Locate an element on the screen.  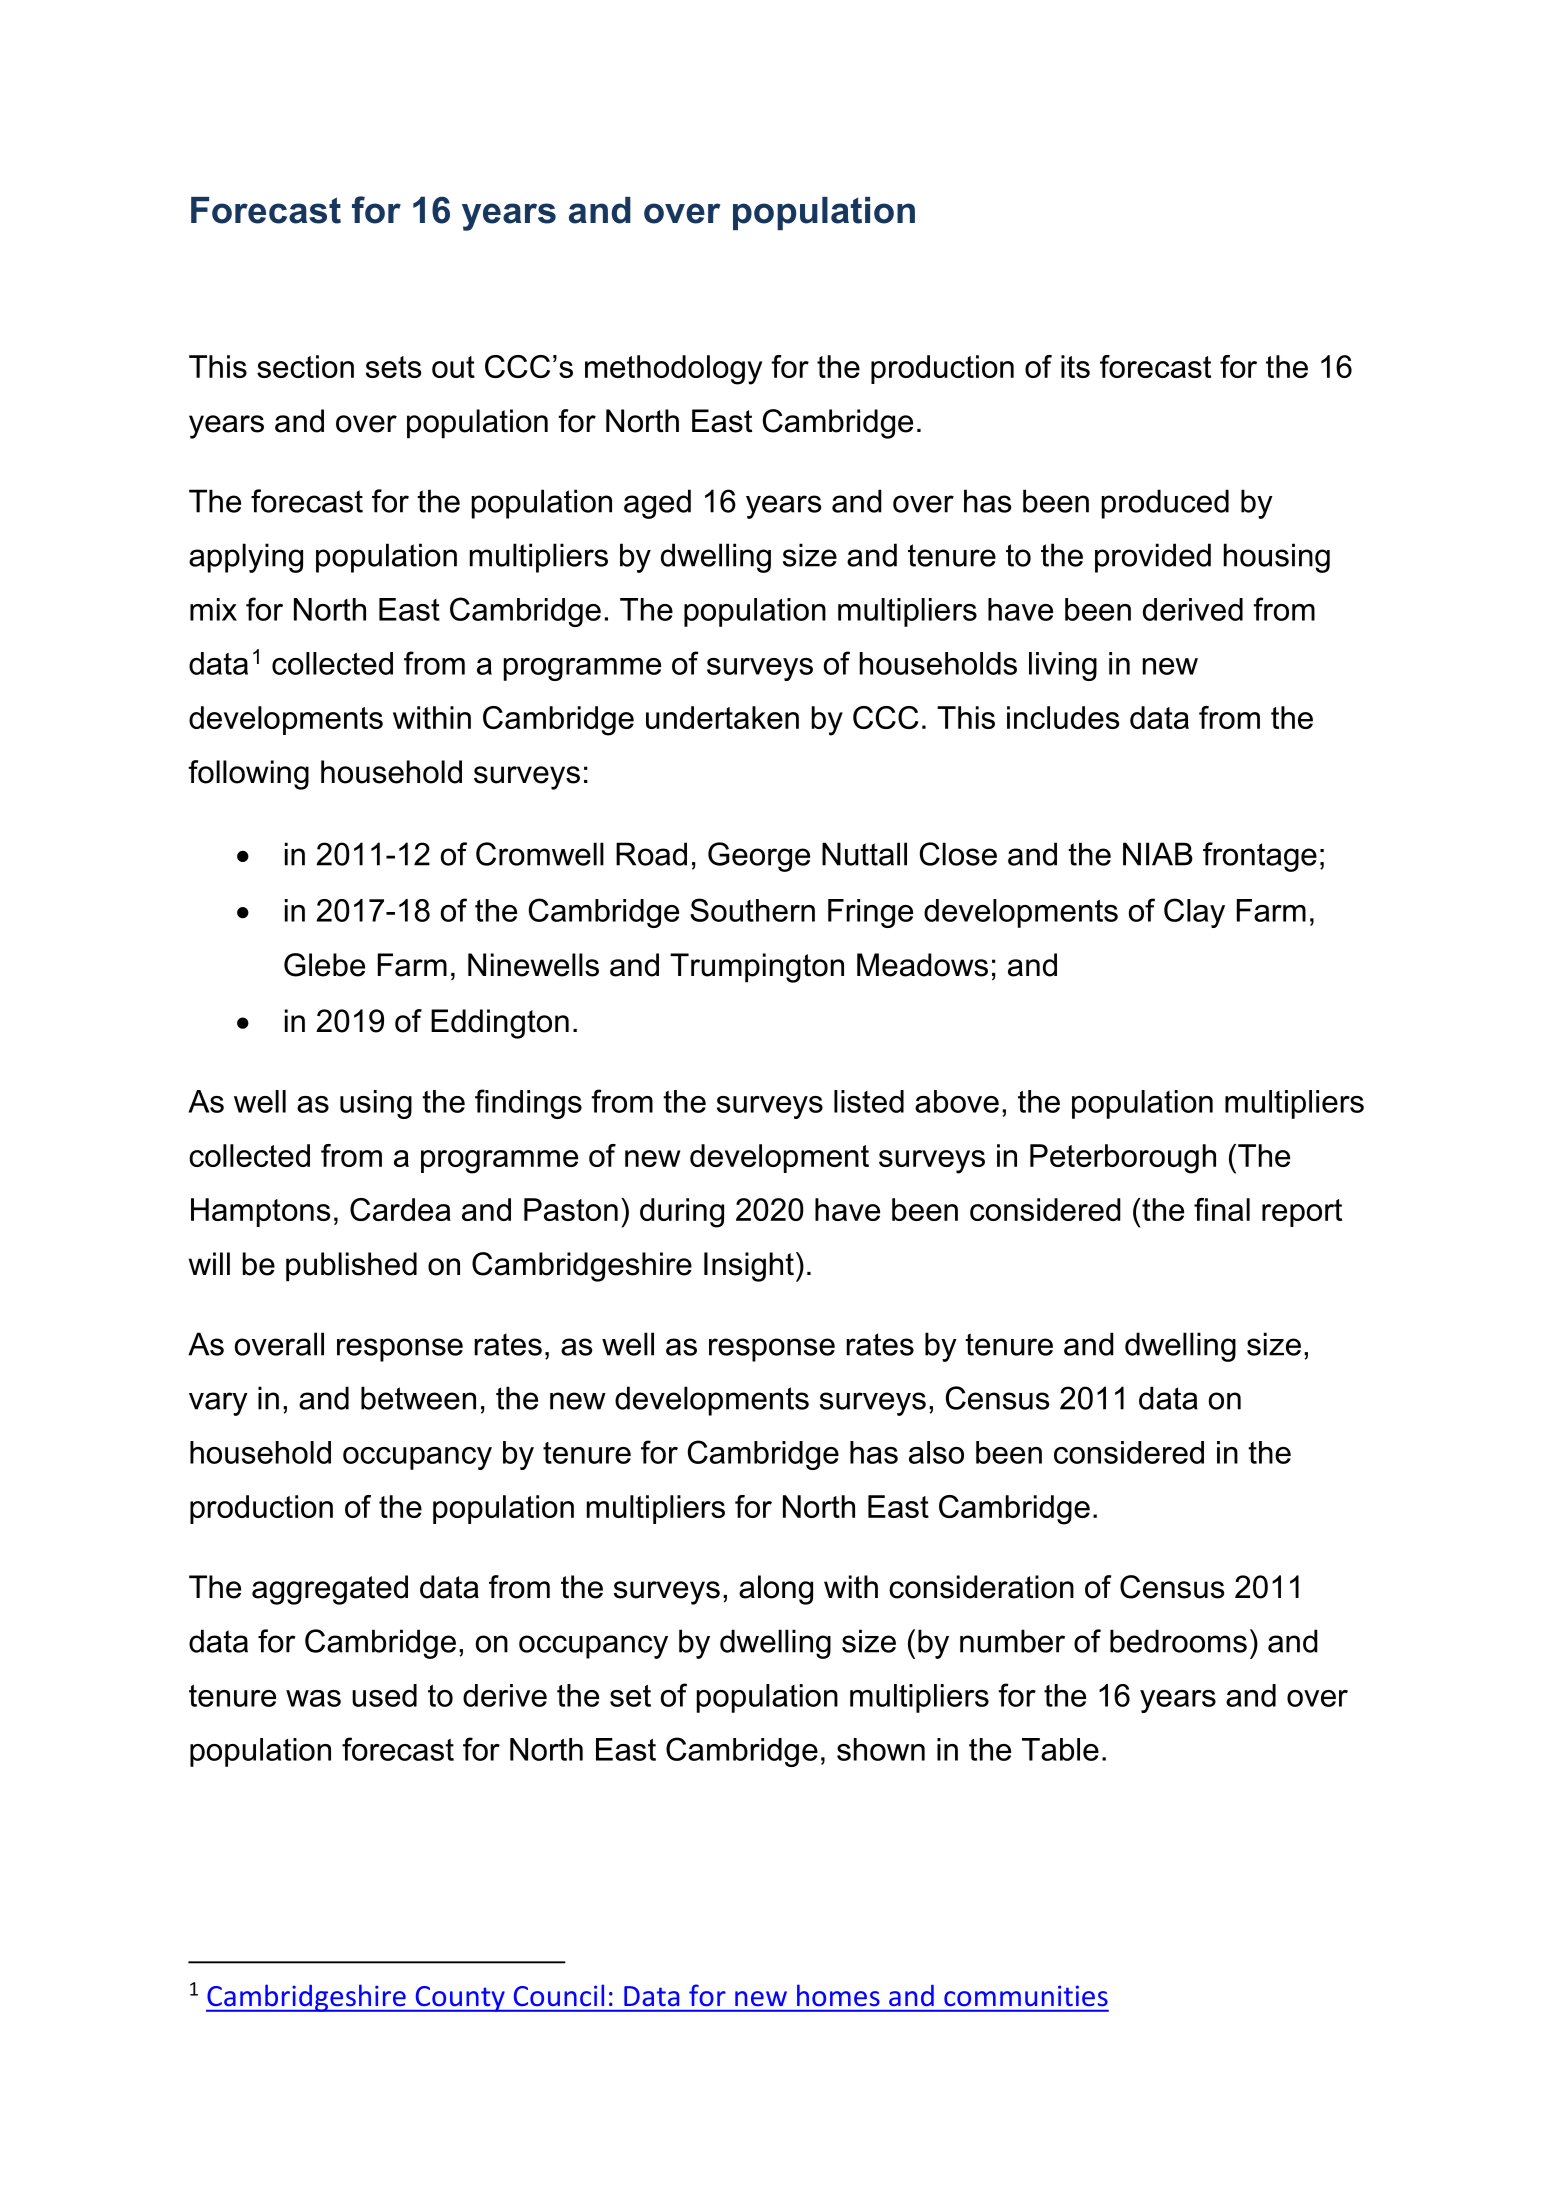
between is located at coordinates (418, 1398).
